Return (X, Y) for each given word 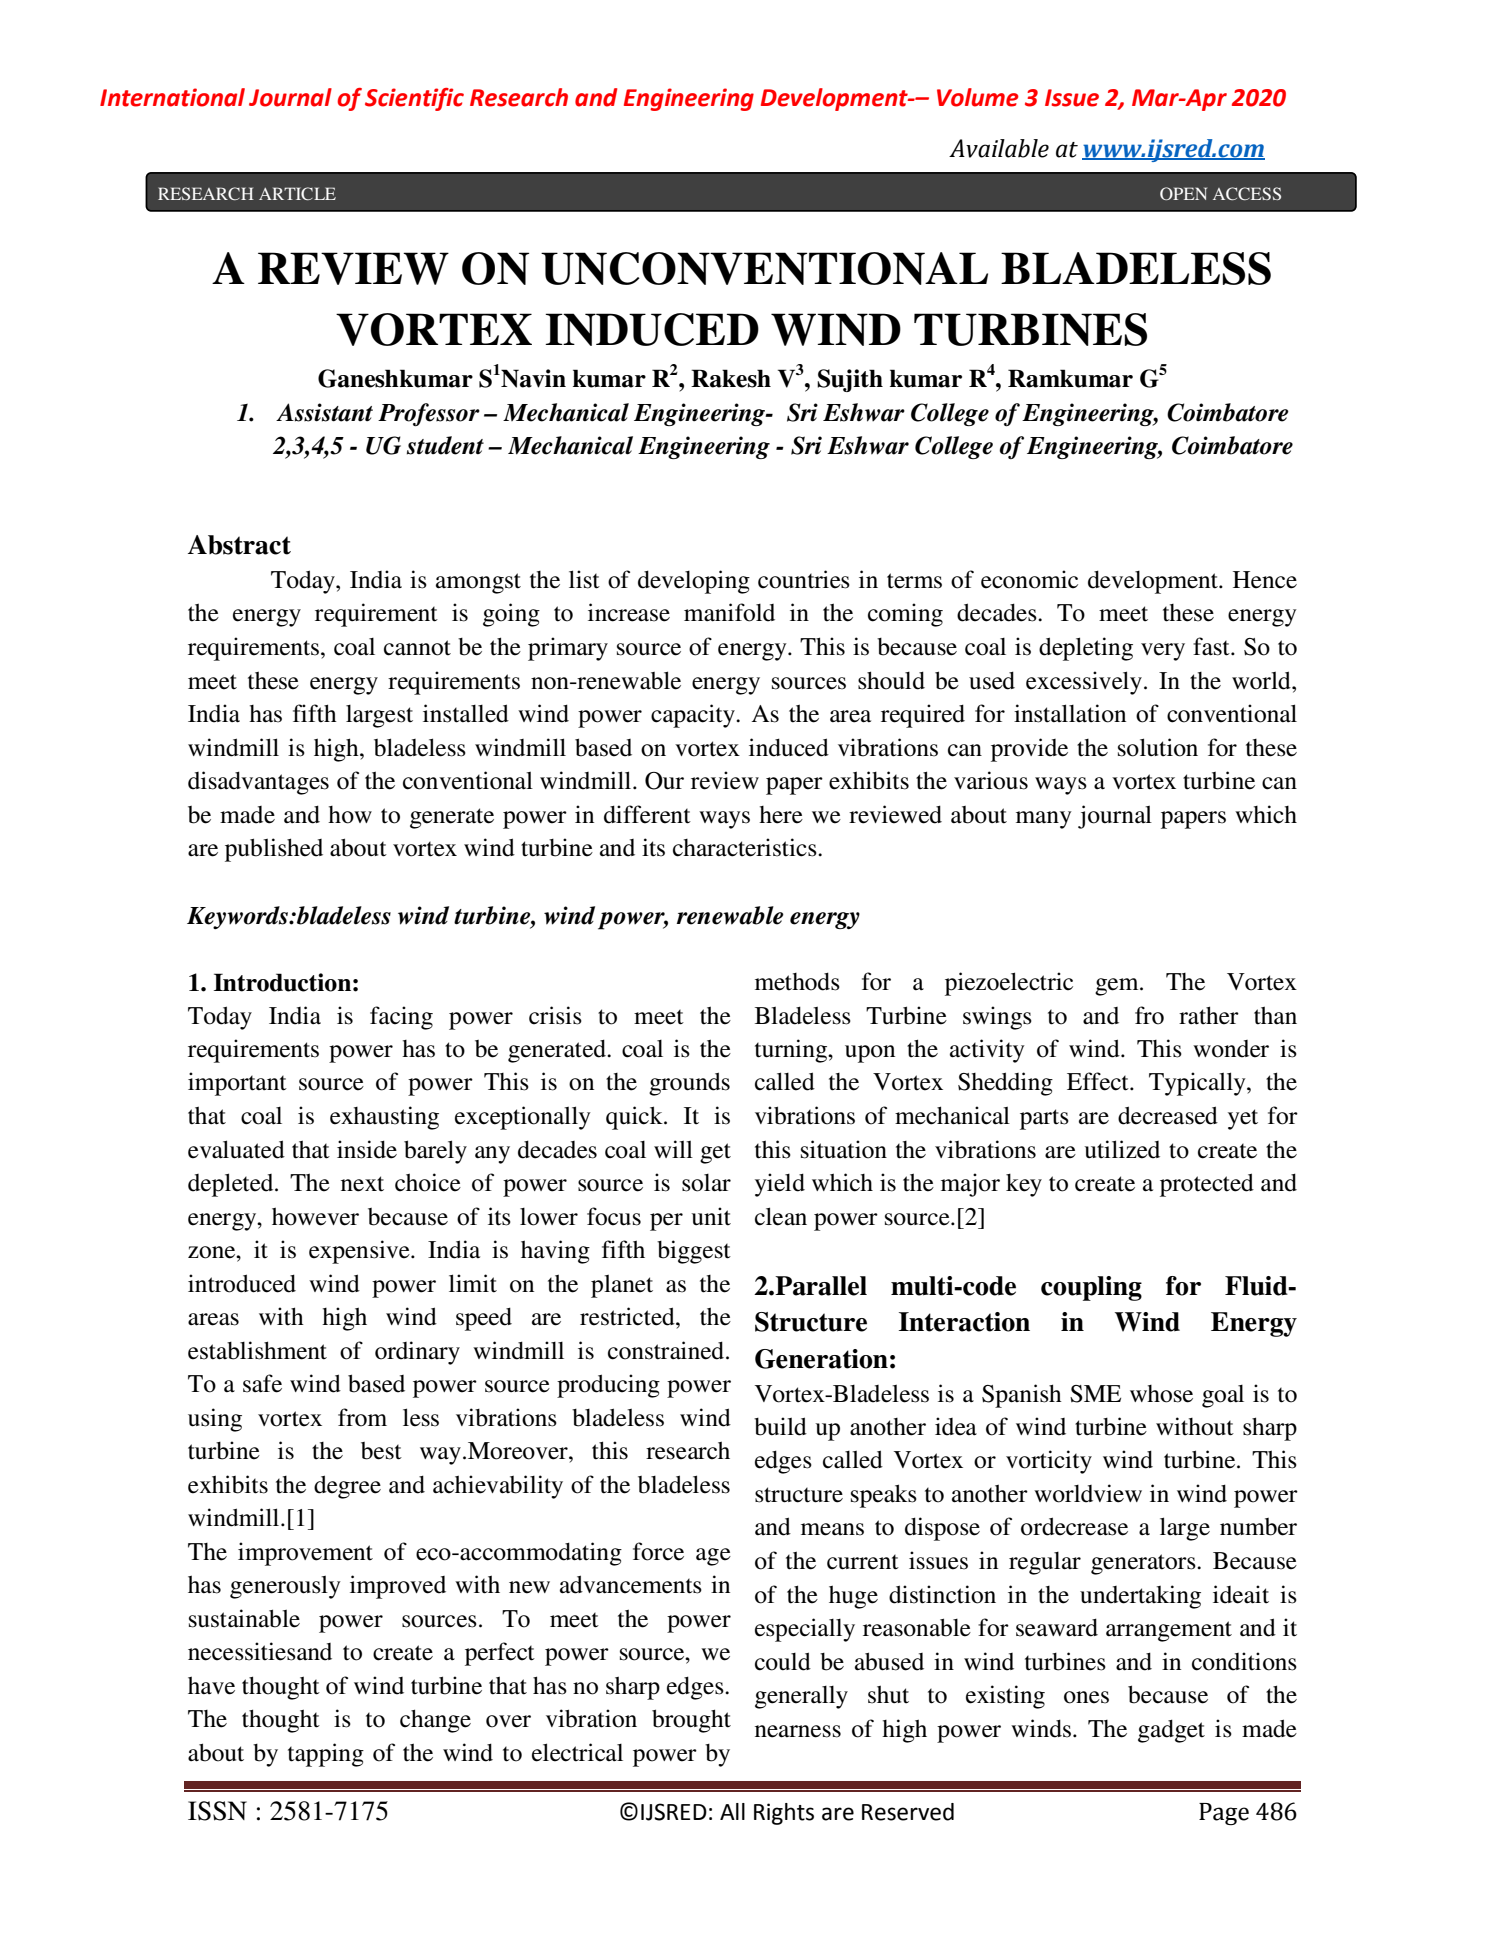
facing (401, 1018)
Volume (978, 97)
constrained (666, 1350)
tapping (326, 1755)
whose (1161, 1394)
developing (694, 582)
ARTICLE (297, 193)
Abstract (239, 545)
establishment (257, 1350)
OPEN (1183, 193)
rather (1209, 1015)
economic (1029, 579)
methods (797, 981)
